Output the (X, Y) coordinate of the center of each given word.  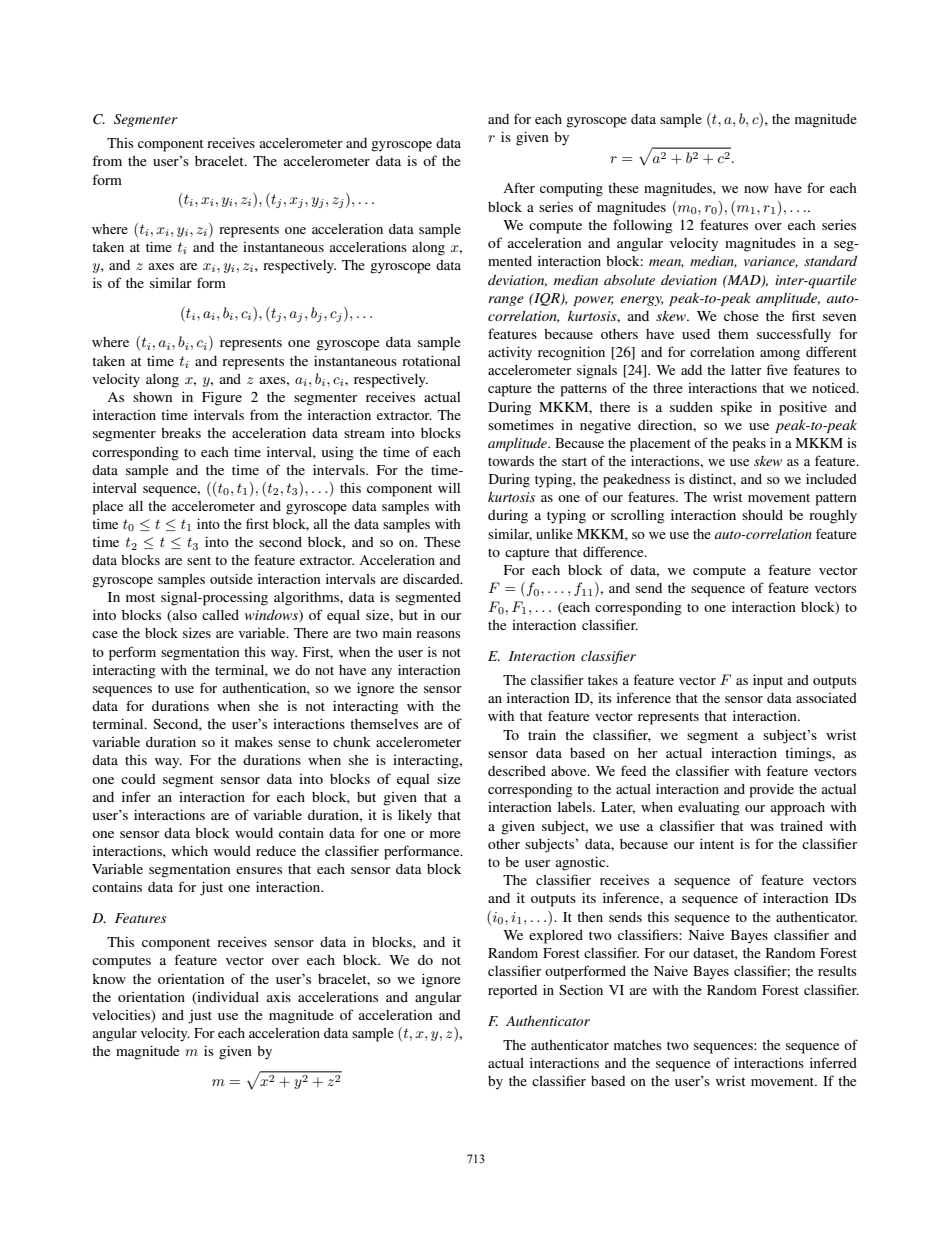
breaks (181, 433)
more (445, 834)
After (519, 187)
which (190, 850)
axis (279, 997)
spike (736, 409)
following (642, 226)
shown (152, 397)
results (837, 971)
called (220, 615)
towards (511, 461)
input (768, 681)
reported (512, 992)
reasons (438, 634)
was (762, 827)
